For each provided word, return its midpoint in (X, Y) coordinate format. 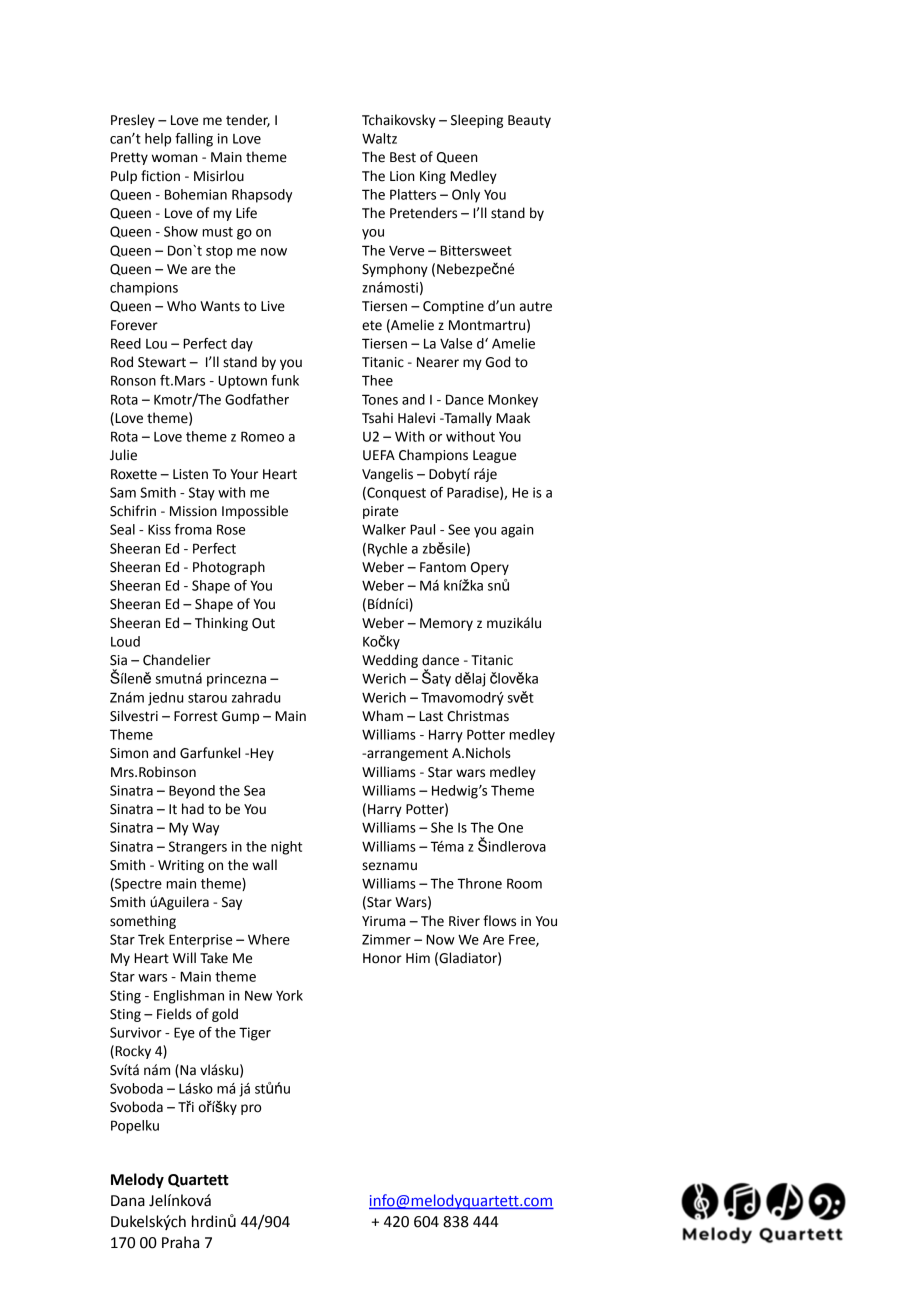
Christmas (478, 716)
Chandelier (177, 660)
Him (418, 958)
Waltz (379, 138)
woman (175, 158)
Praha (180, 1242)
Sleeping (477, 121)
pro (251, 1109)
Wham (382, 715)
